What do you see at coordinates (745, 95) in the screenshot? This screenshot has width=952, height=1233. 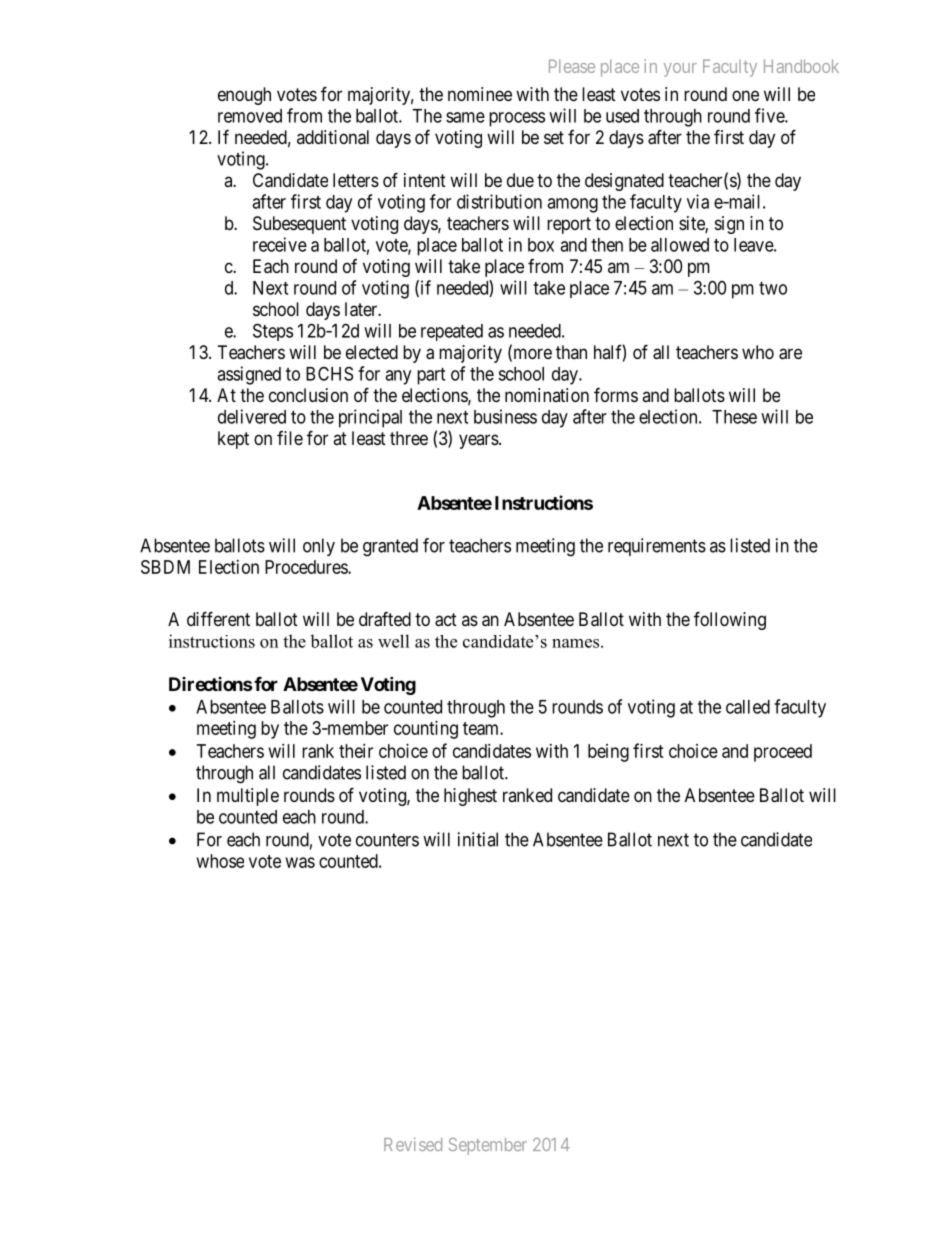 I see `one` at bounding box center [745, 95].
